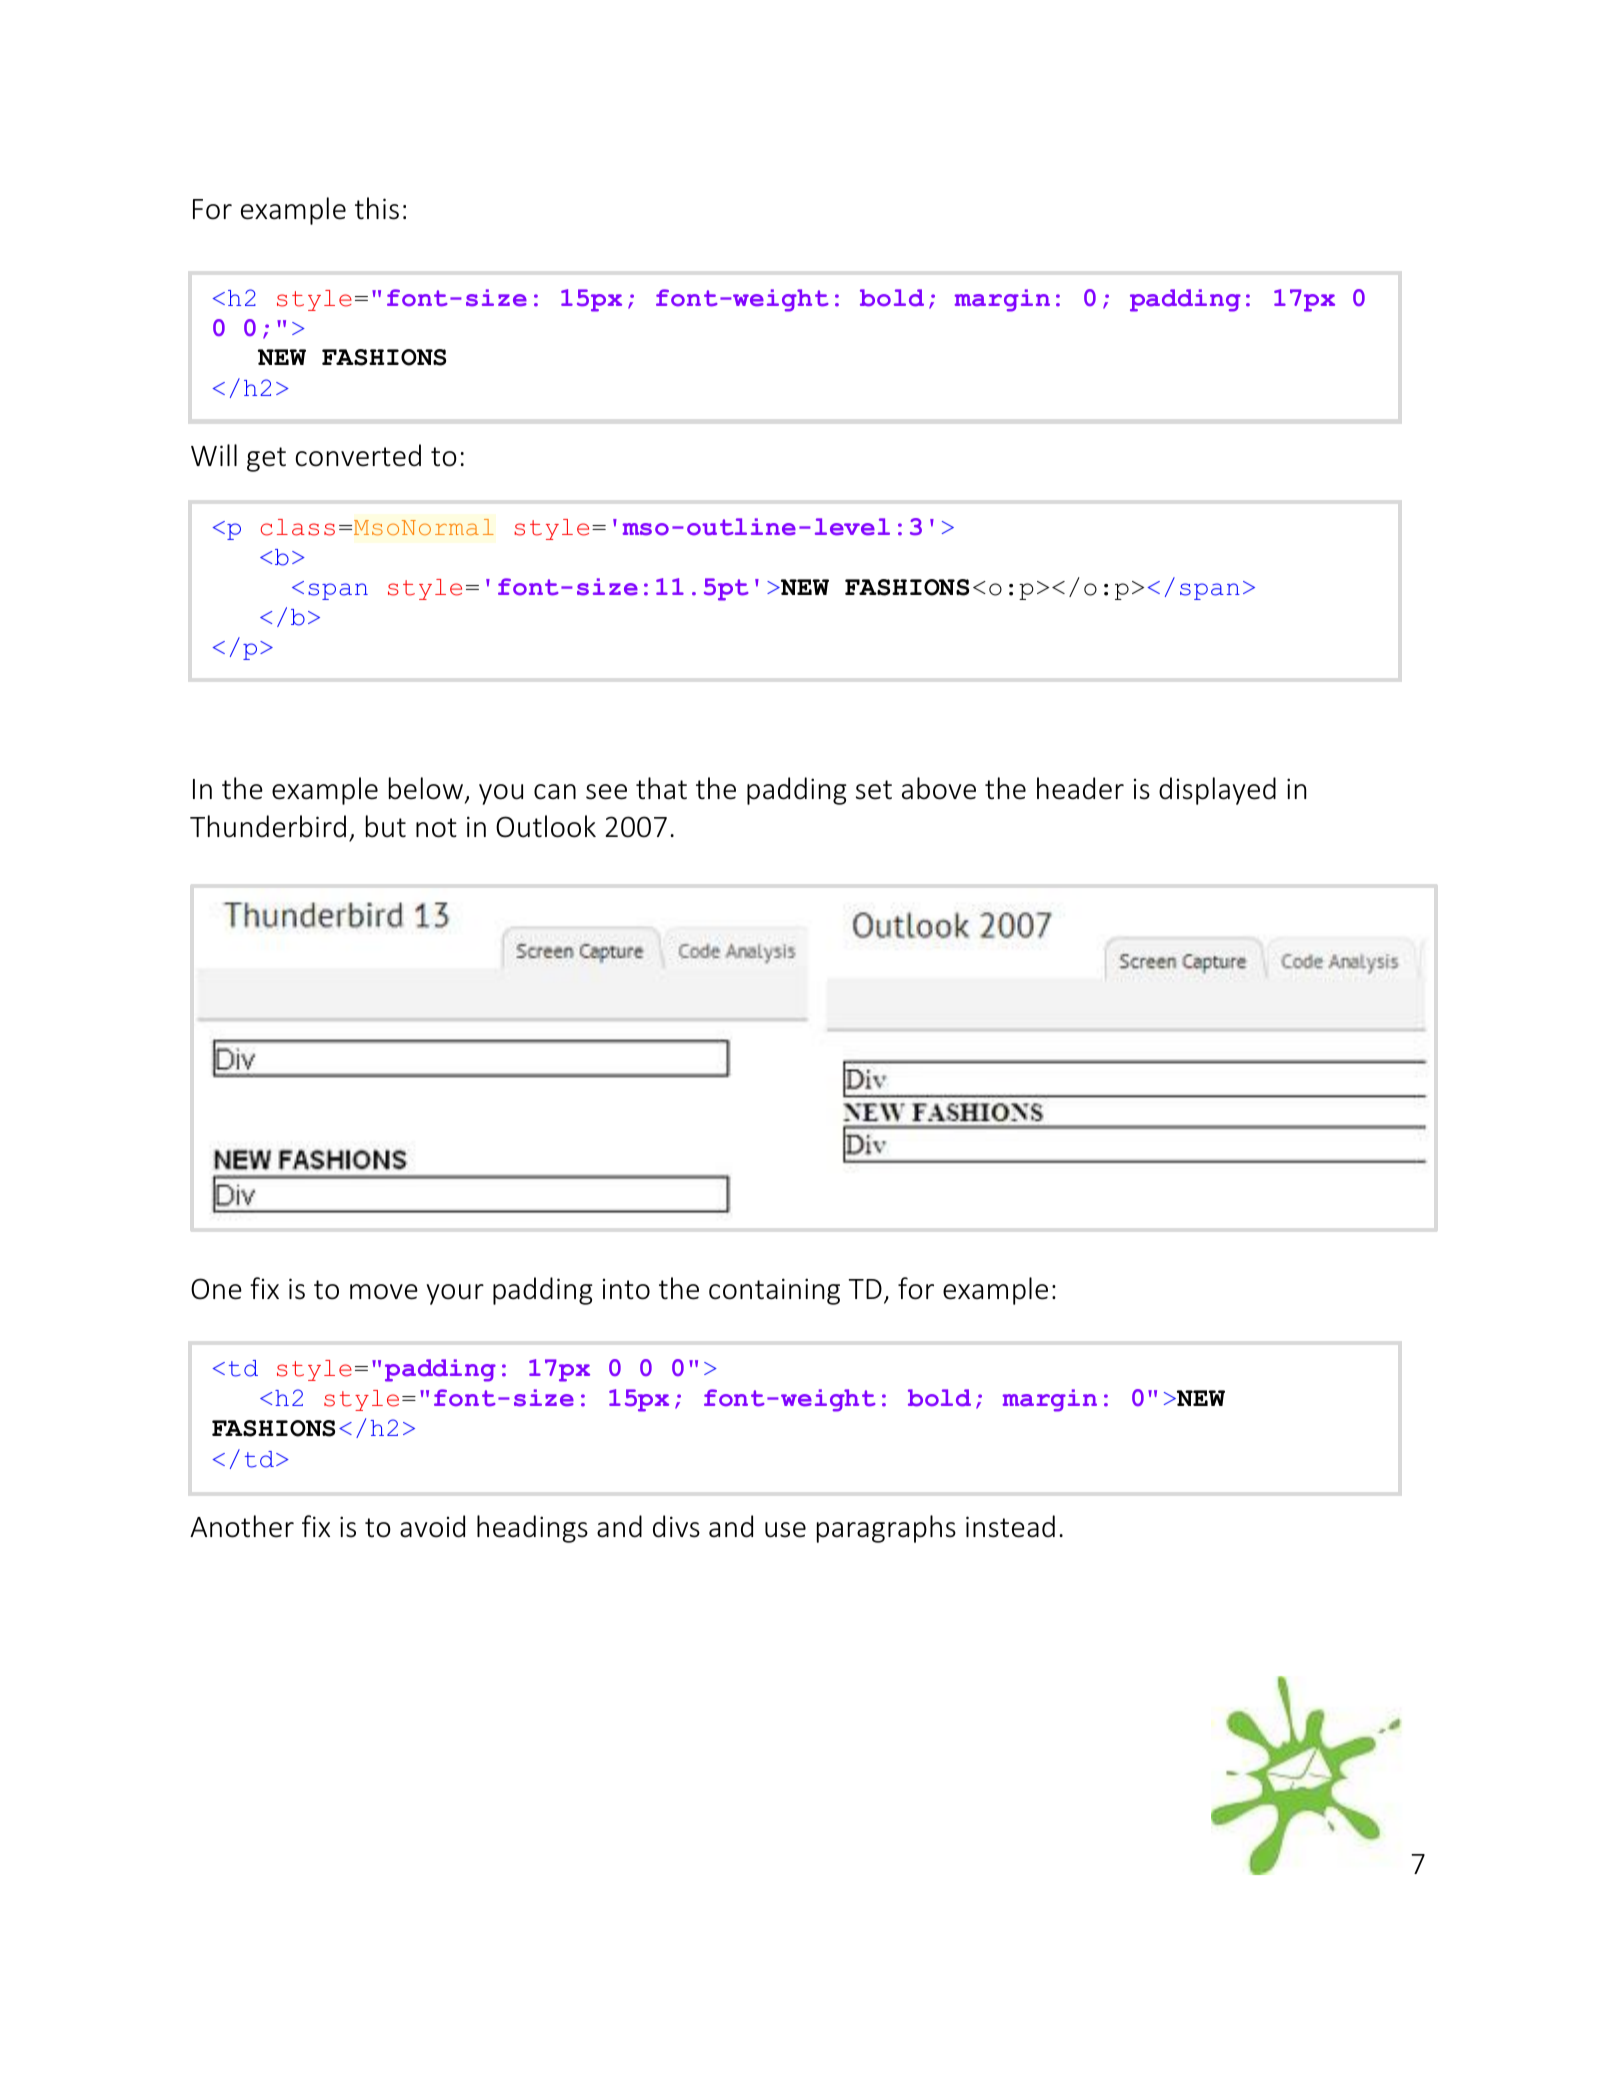 The image size is (1616, 2091). What do you see at coordinates (1217, 791) in the screenshot?
I see `displayed` at bounding box center [1217, 791].
